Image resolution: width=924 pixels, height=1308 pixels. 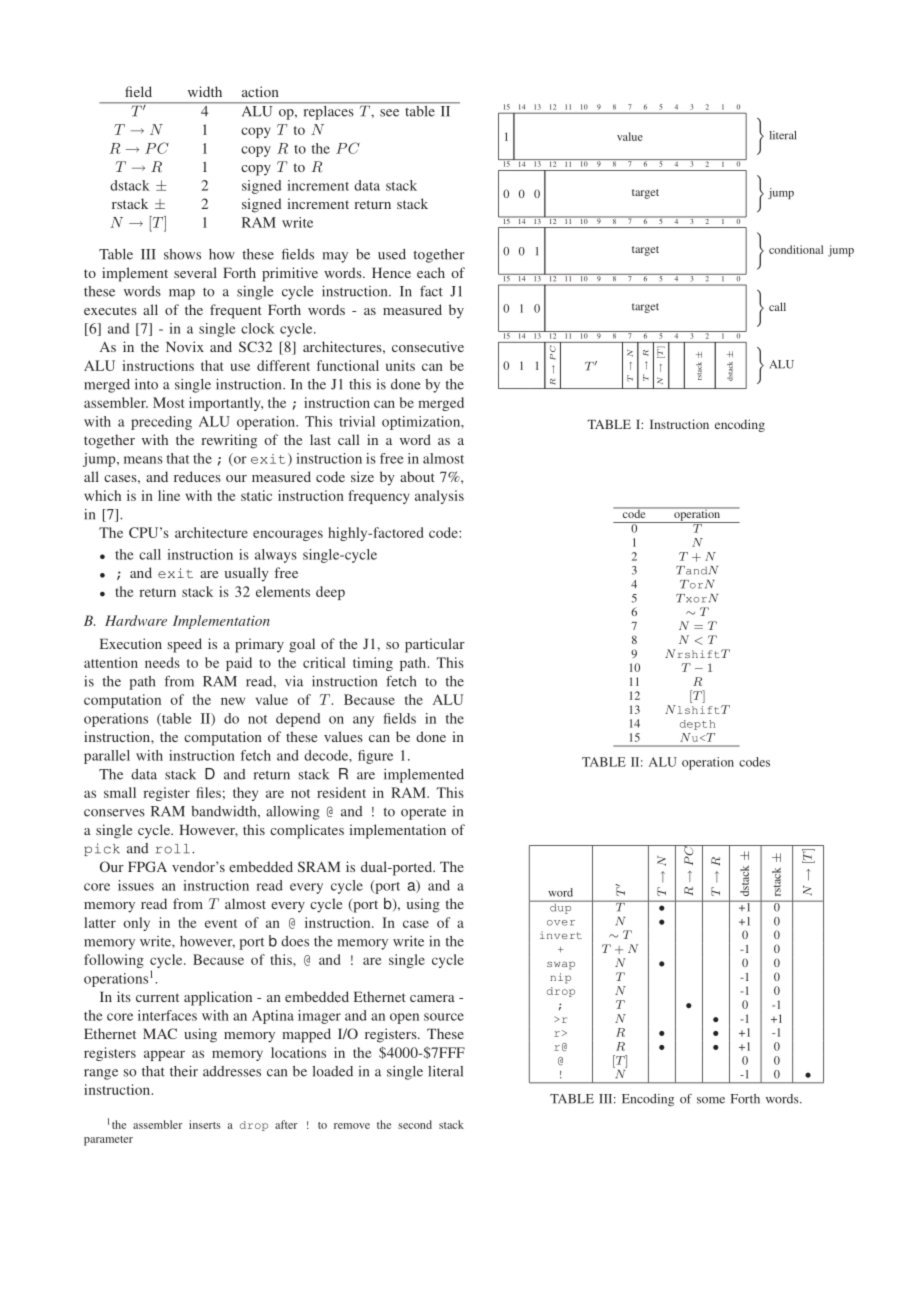 What do you see at coordinates (697, 725) in the document?
I see `depth` at bounding box center [697, 725].
